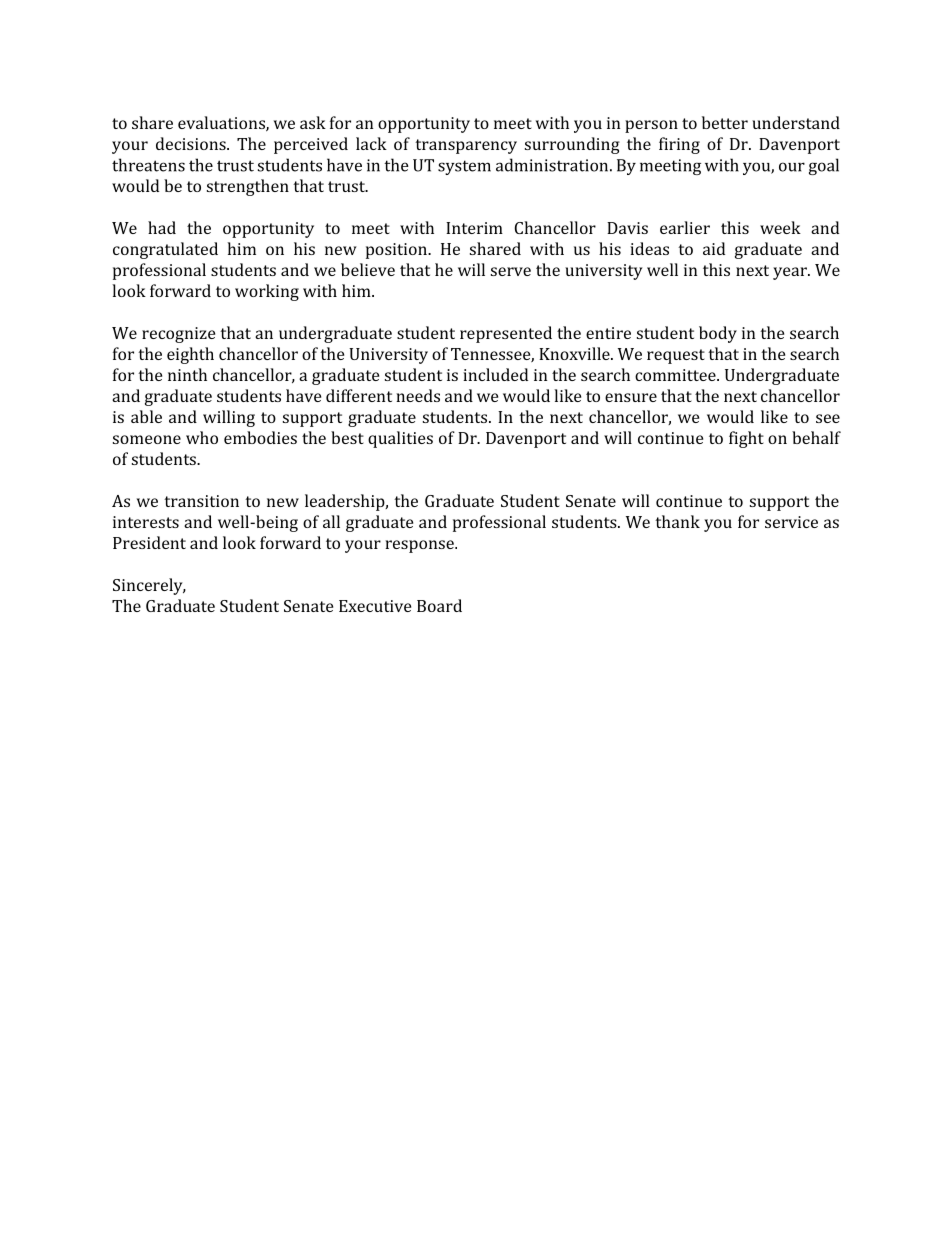 Image resolution: width=952 pixels, height=1233 pixels. I want to click on eighth, so click(190, 355).
